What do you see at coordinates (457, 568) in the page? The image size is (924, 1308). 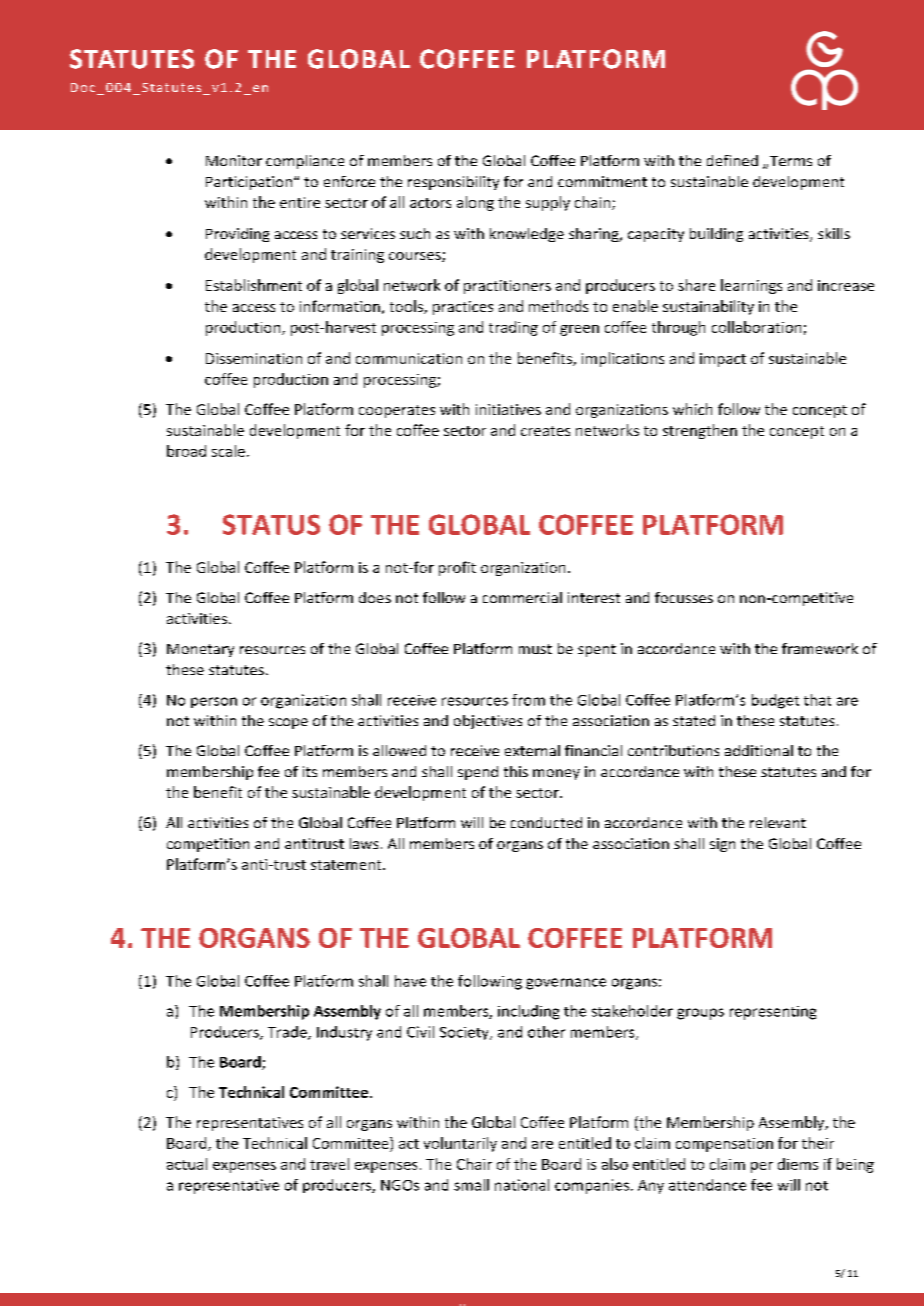 I see `profit` at bounding box center [457, 568].
